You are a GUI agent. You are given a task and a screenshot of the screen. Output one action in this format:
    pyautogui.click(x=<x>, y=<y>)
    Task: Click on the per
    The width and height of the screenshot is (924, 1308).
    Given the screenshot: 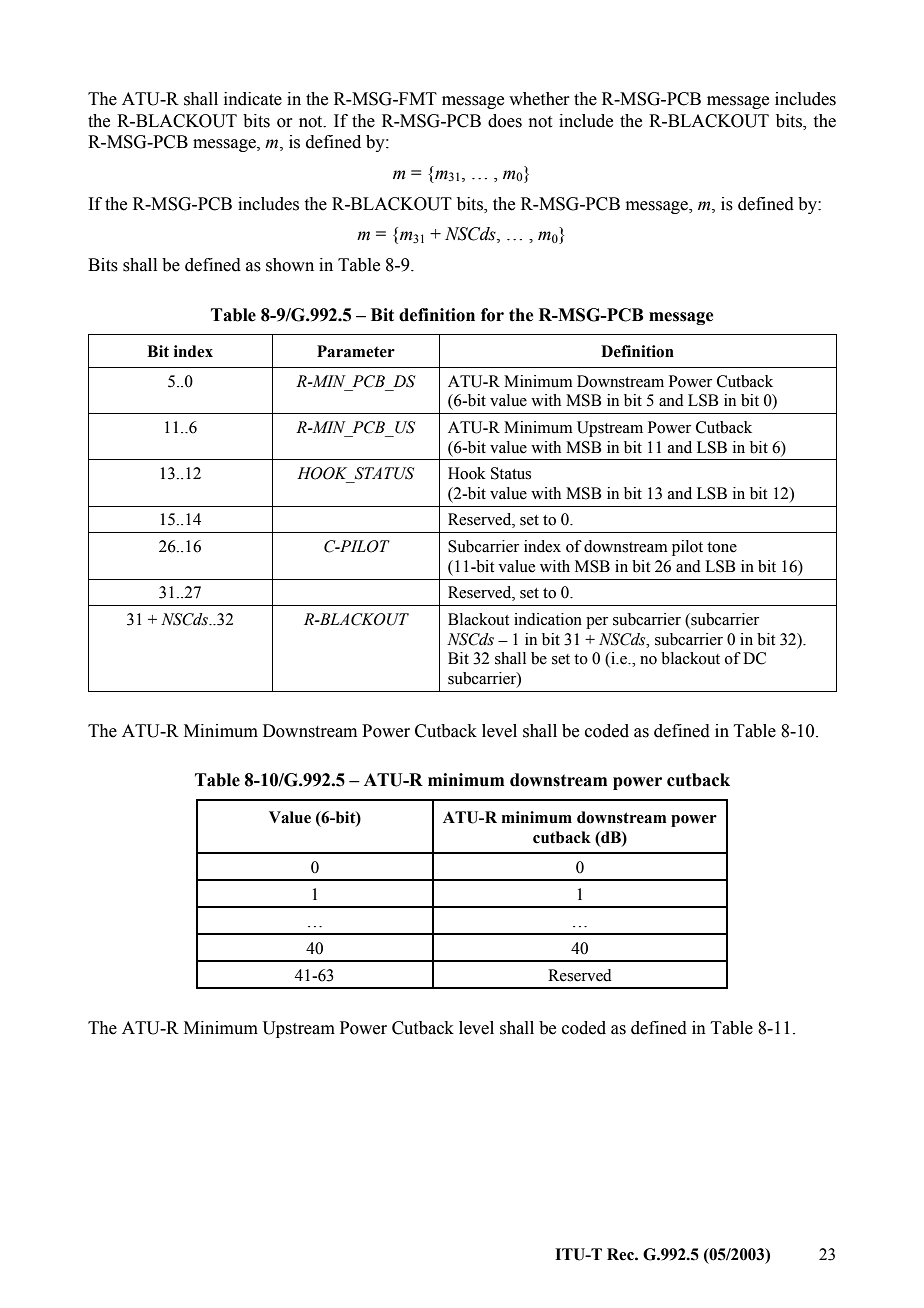 What is the action you would take?
    pyautogui.click(x=597, y=623)
